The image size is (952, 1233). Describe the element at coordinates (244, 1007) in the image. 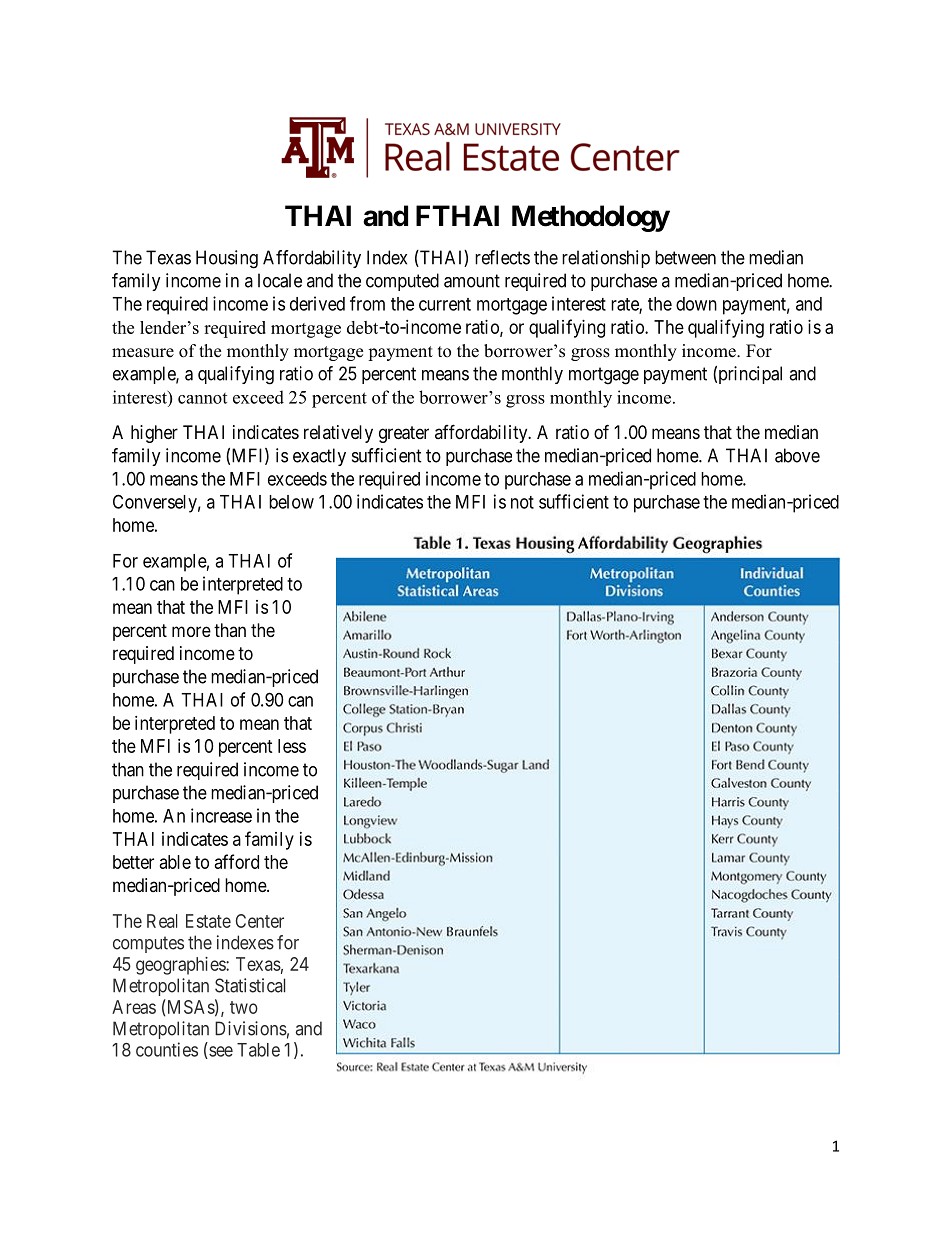

I see `two` at that location.
